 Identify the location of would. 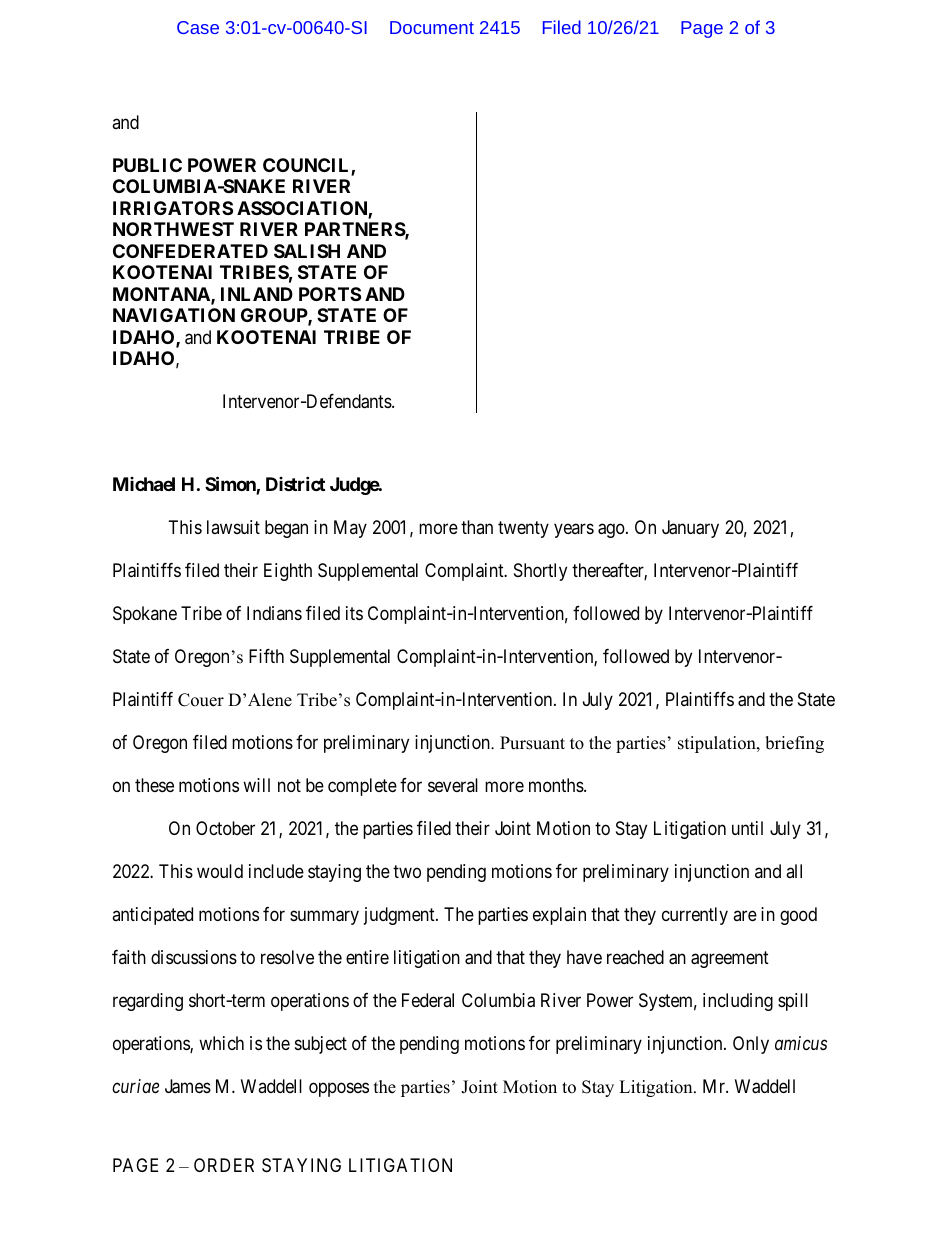
(220, 871).
